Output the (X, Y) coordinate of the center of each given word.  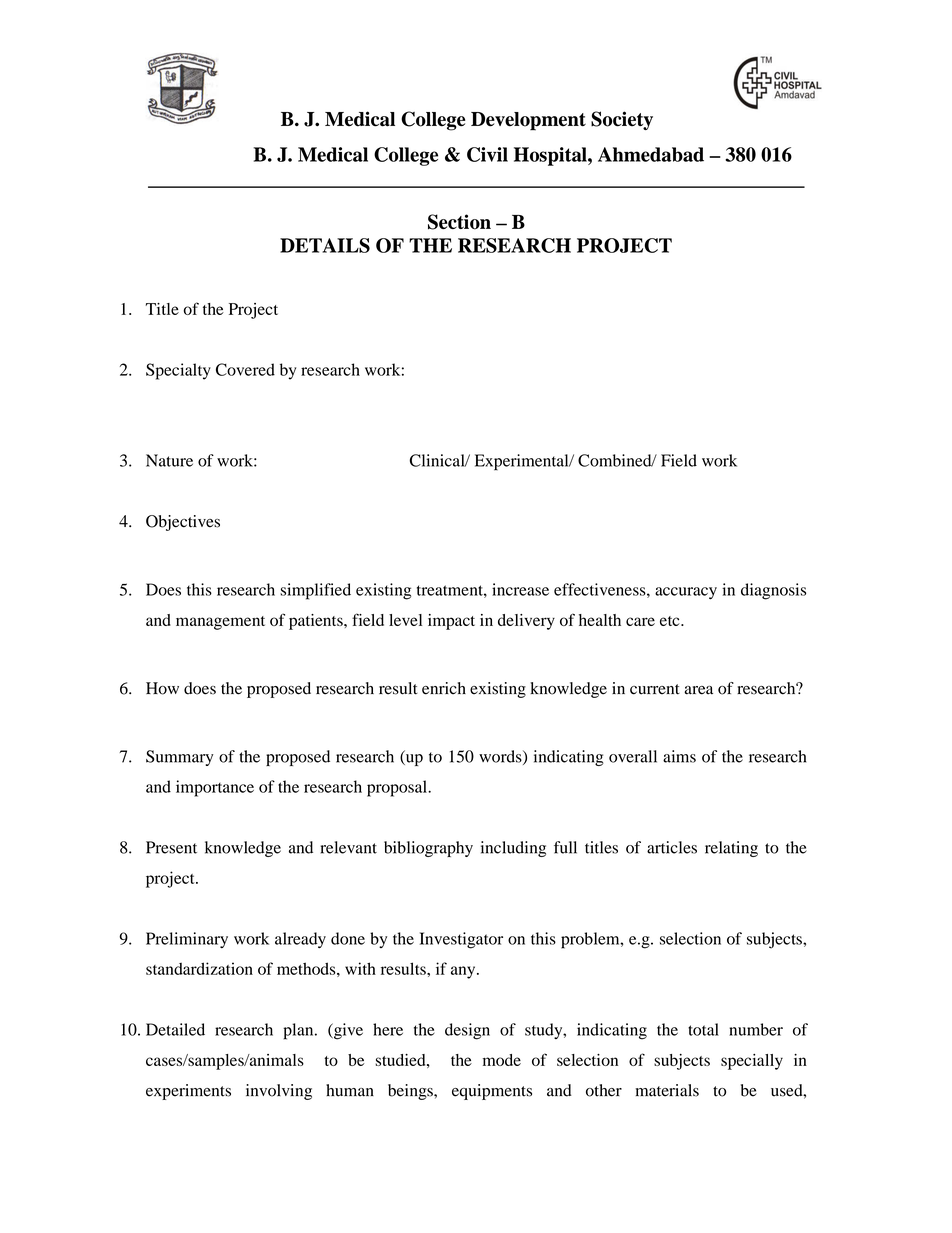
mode (502, 1060)
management (220, 623)
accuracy (686, 593)
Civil (487, 154)
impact (451, 622)
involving (279, 1092)
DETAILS (325, 245)
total (703, 1029)
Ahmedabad (651, 154)
